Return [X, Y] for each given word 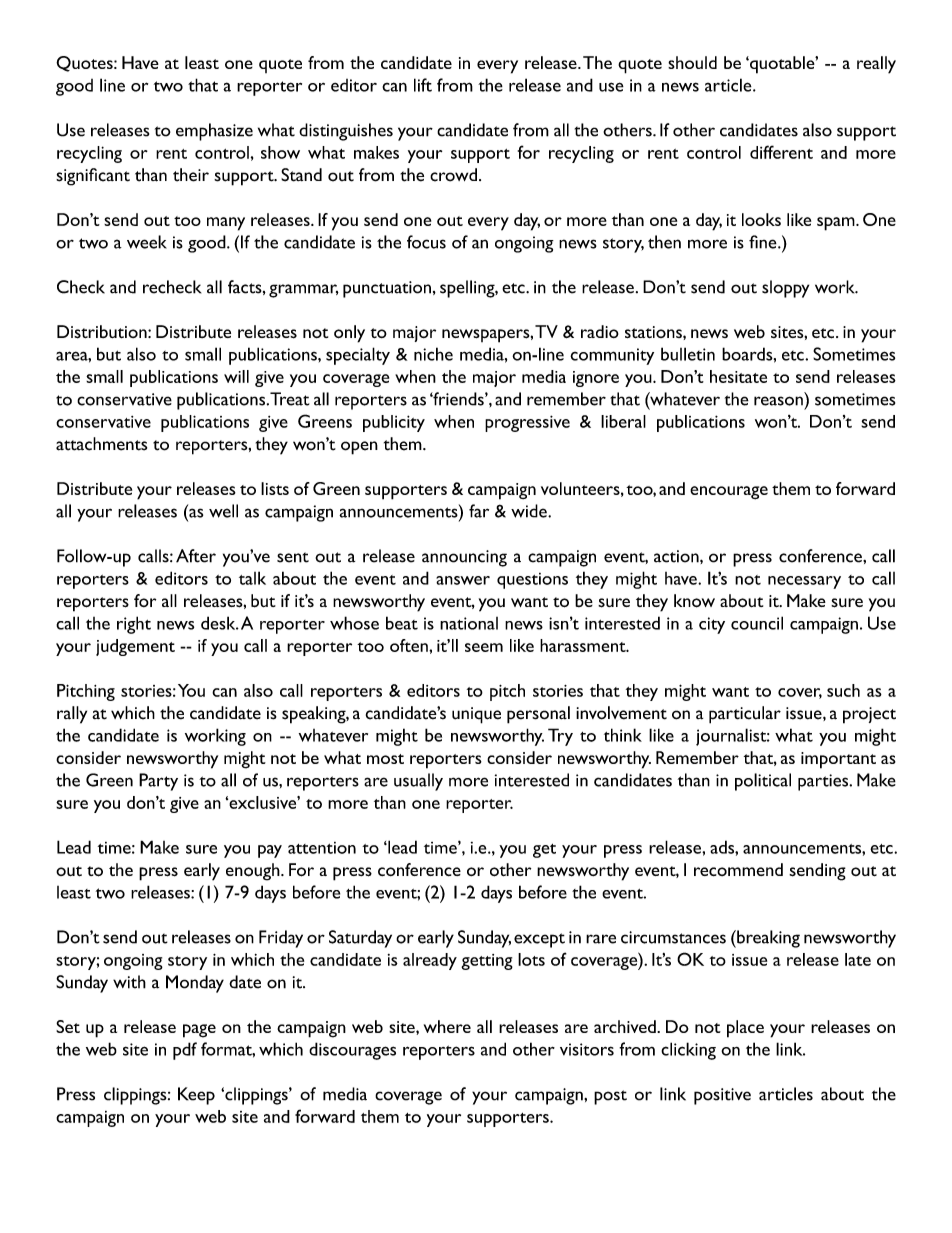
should [692, 62]
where [447, 1026]
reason [778, 401]
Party [158, 782]
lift [423, 85]
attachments [101, 444]
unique [476, 715]
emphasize [214, 132]
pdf [185, 1051]
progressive [527, 423]
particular [745, 715]
